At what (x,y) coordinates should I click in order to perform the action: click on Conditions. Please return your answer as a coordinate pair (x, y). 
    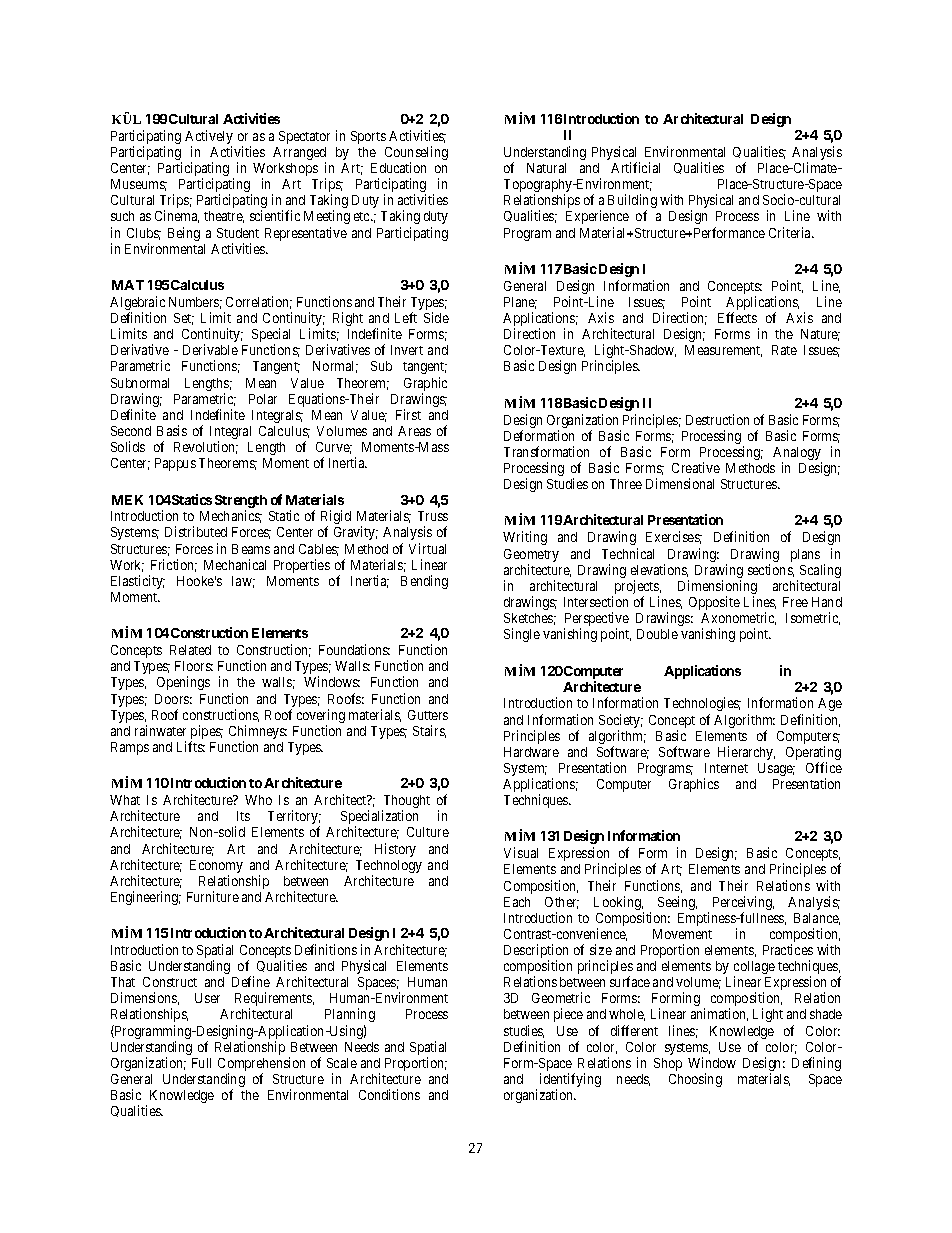
    Looking at the image, I should click on (389, 1094).
